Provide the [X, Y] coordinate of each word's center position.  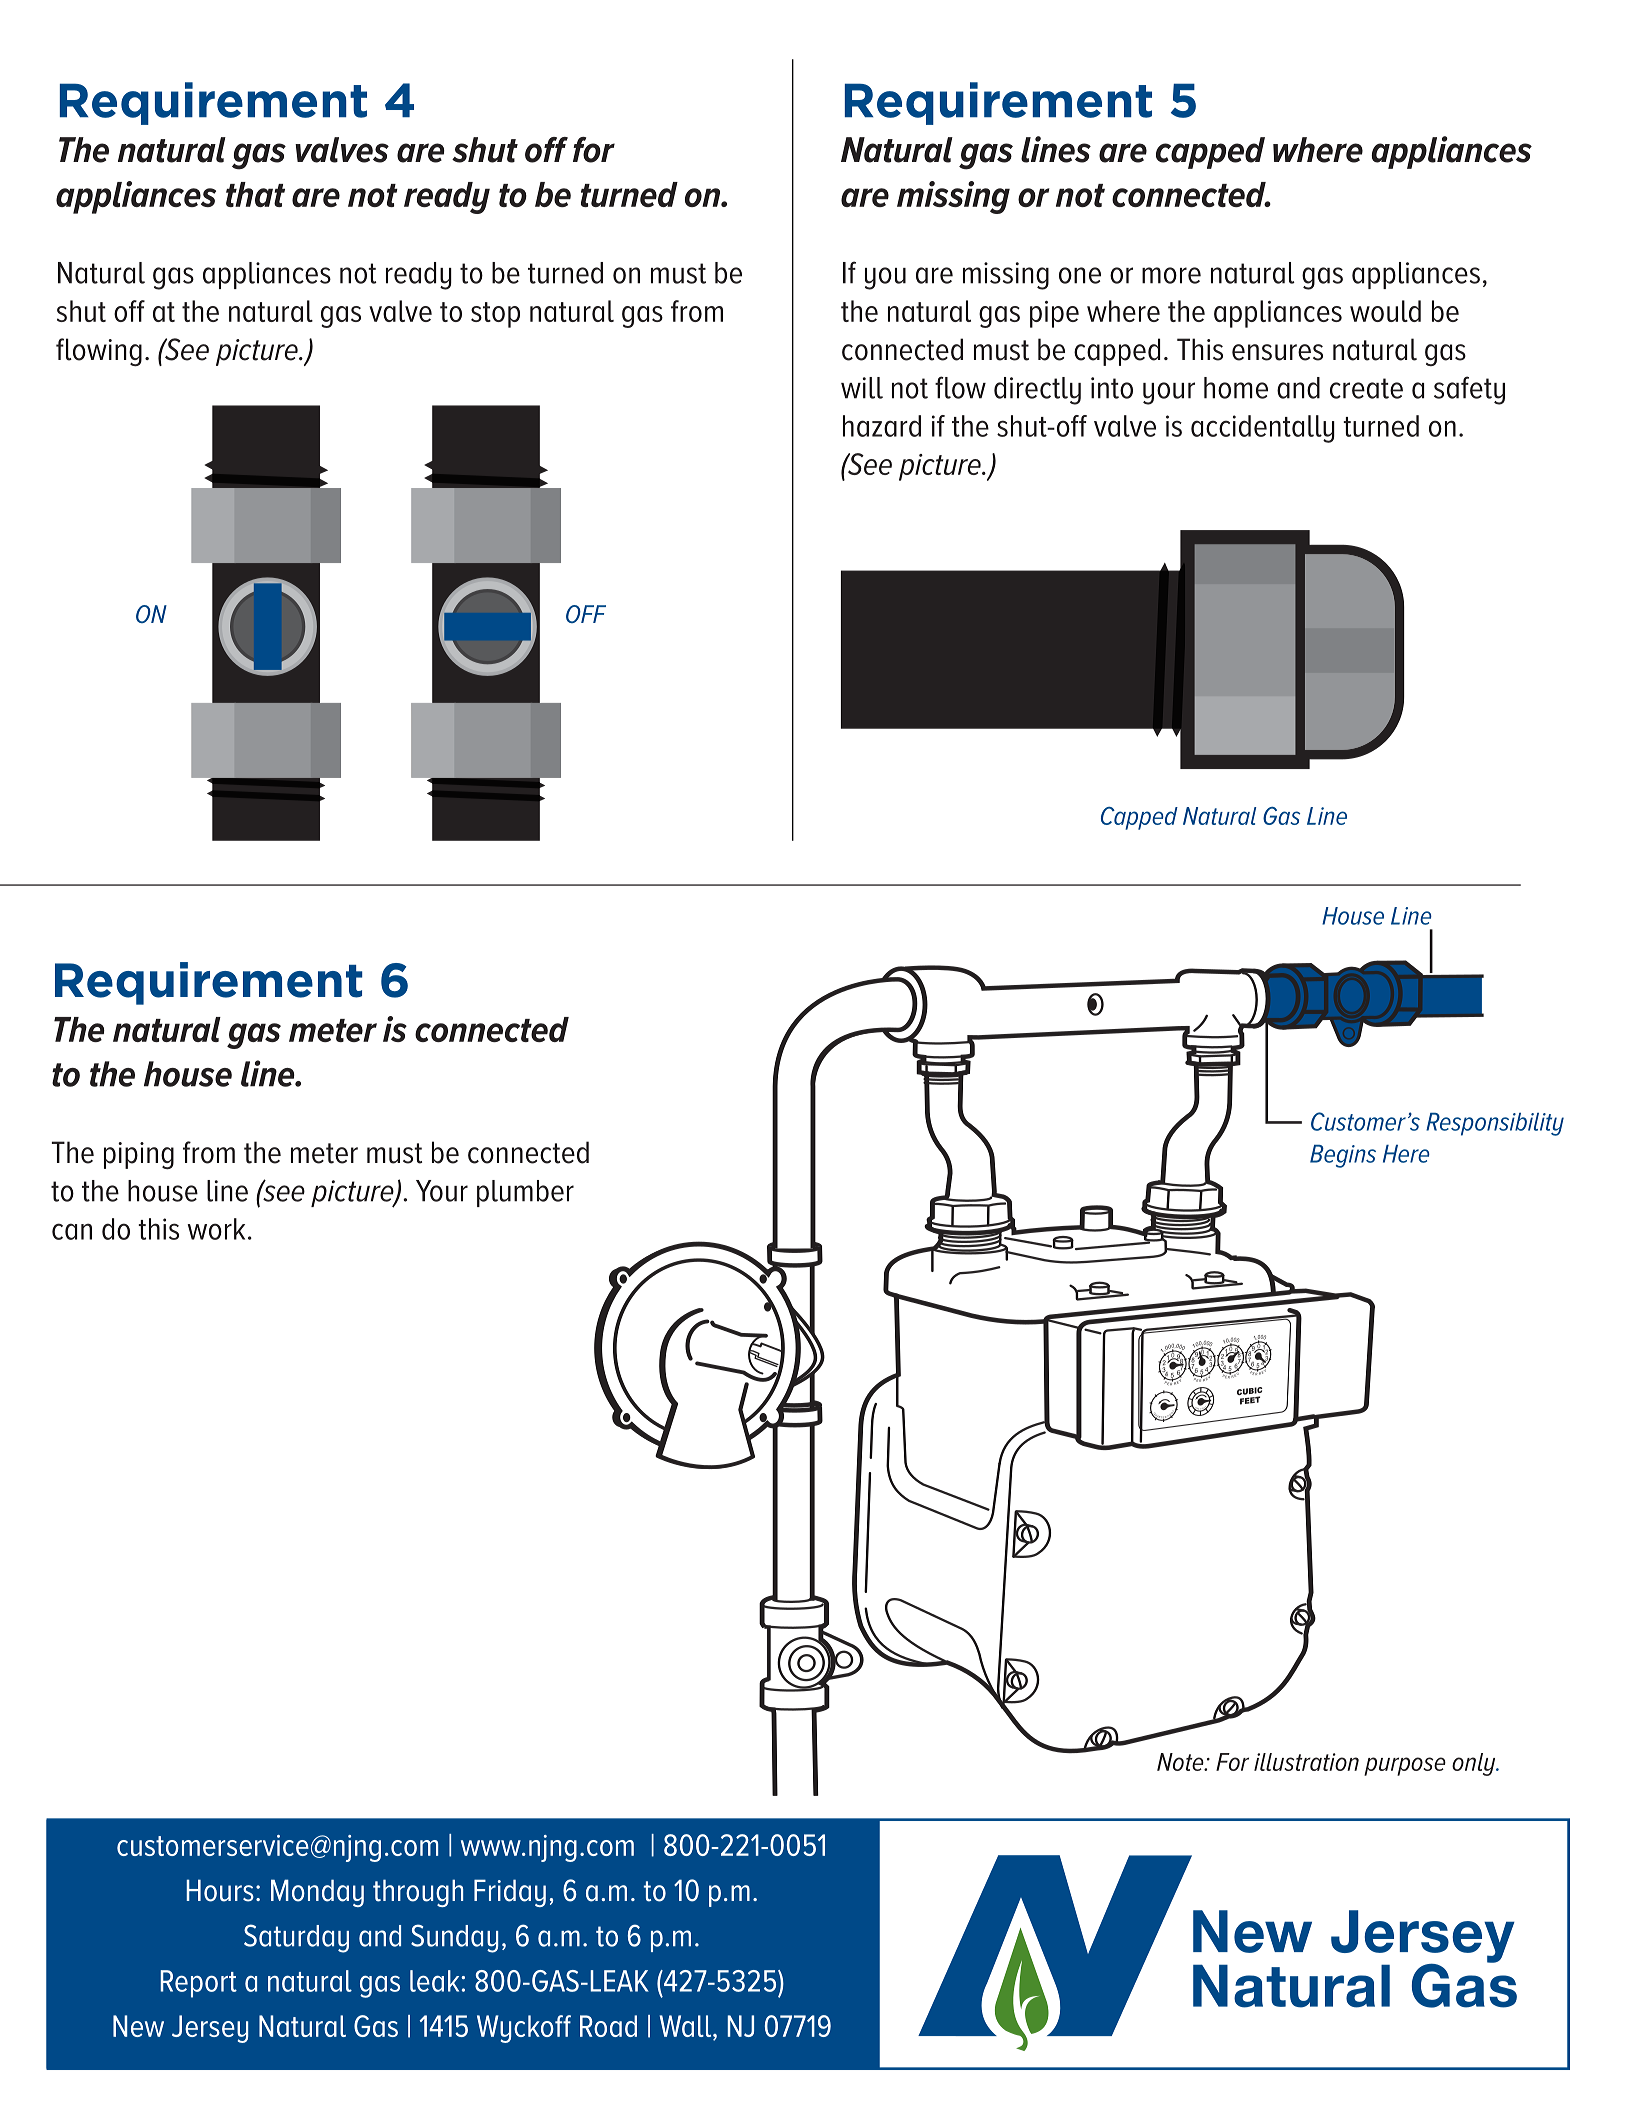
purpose [1405, 1766]
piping [139, 1155]
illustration [1306, 1762]
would [1385, 311]
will [862, 388]
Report [198, 1984]
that [255, 194]
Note [1181, 1762]
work [216, 1229]
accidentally [1263, 429]
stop [495, 315]
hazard [882, 426]
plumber [525, 1193]
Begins [1343, 1156]
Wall [687, 2026]
